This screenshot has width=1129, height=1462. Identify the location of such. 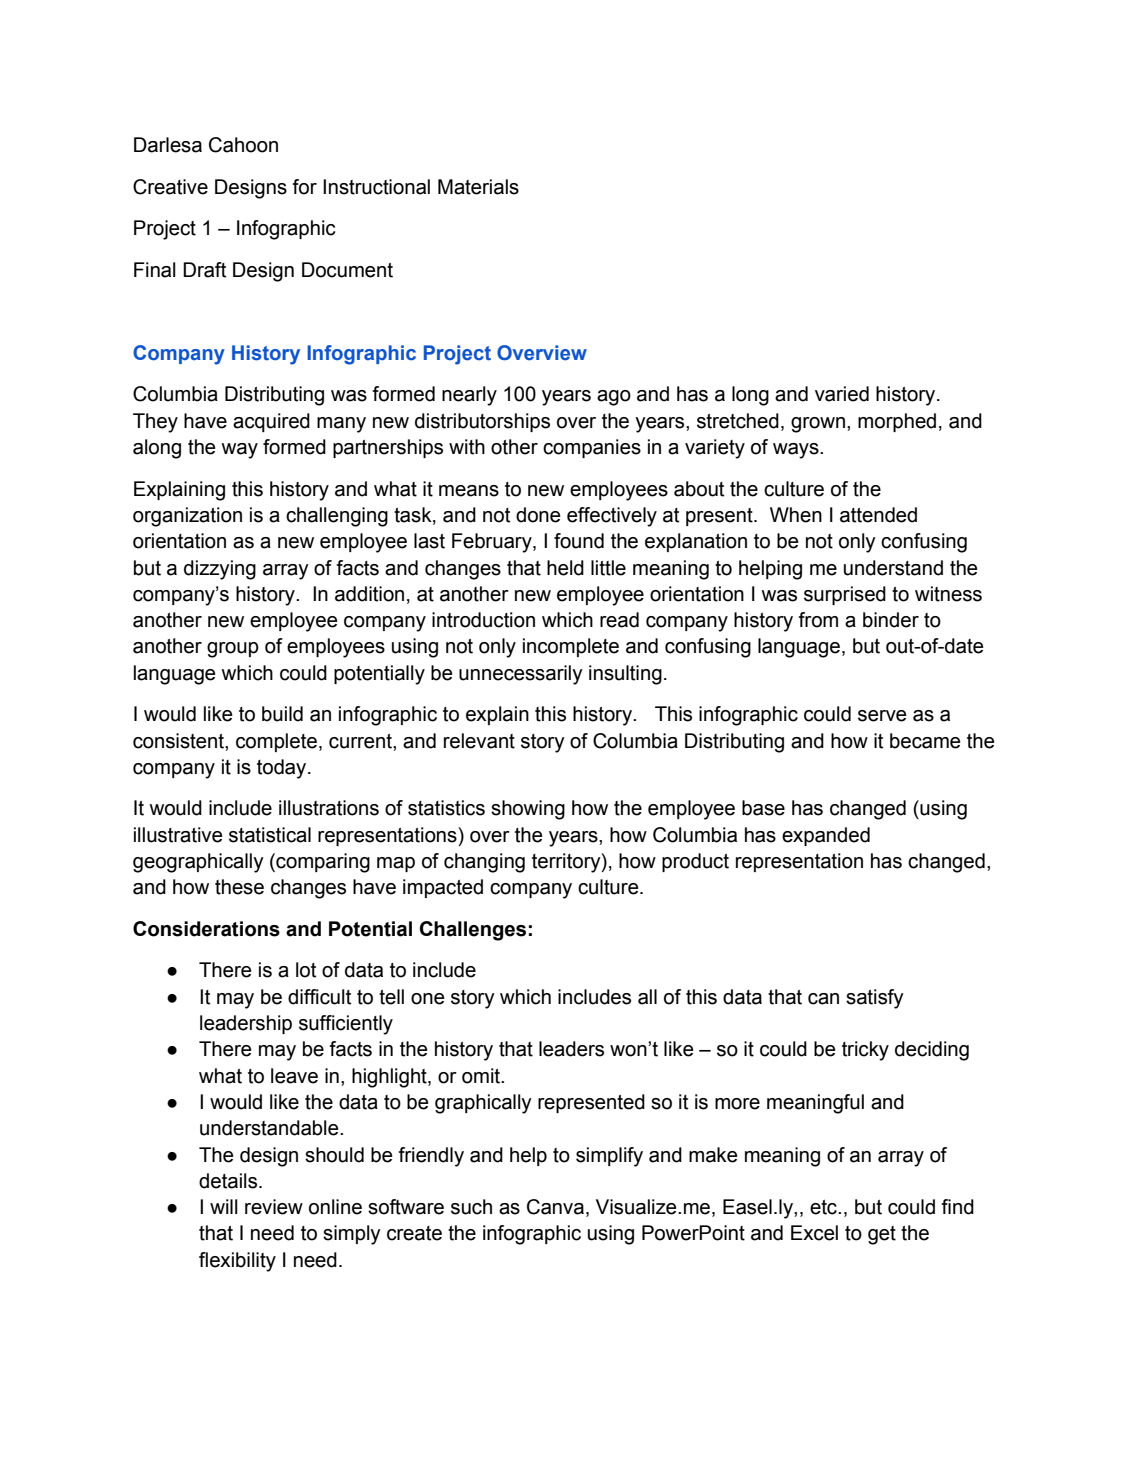
(471, 1207).
